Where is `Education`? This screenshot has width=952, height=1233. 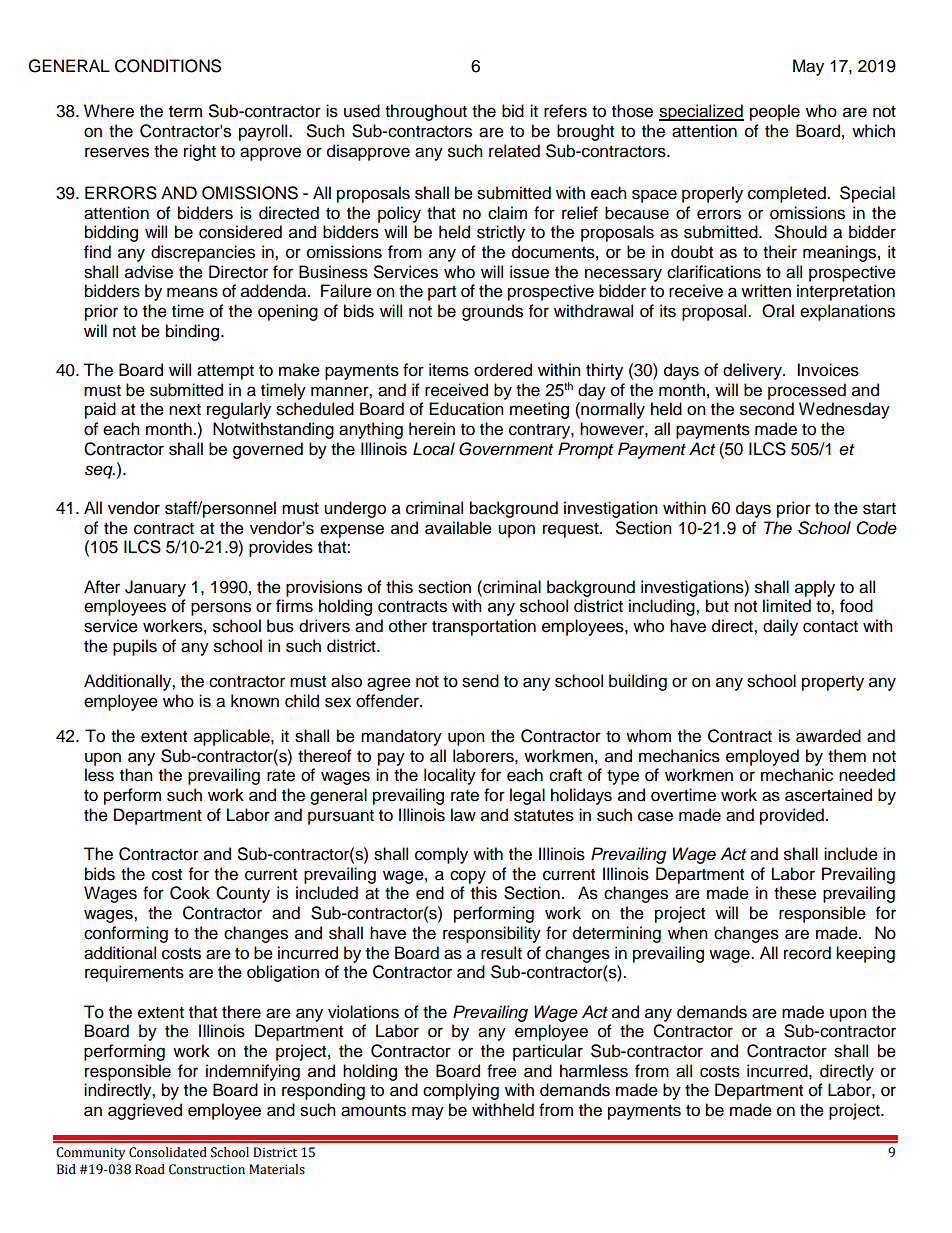
Education is located at coordinates (466, 409).
